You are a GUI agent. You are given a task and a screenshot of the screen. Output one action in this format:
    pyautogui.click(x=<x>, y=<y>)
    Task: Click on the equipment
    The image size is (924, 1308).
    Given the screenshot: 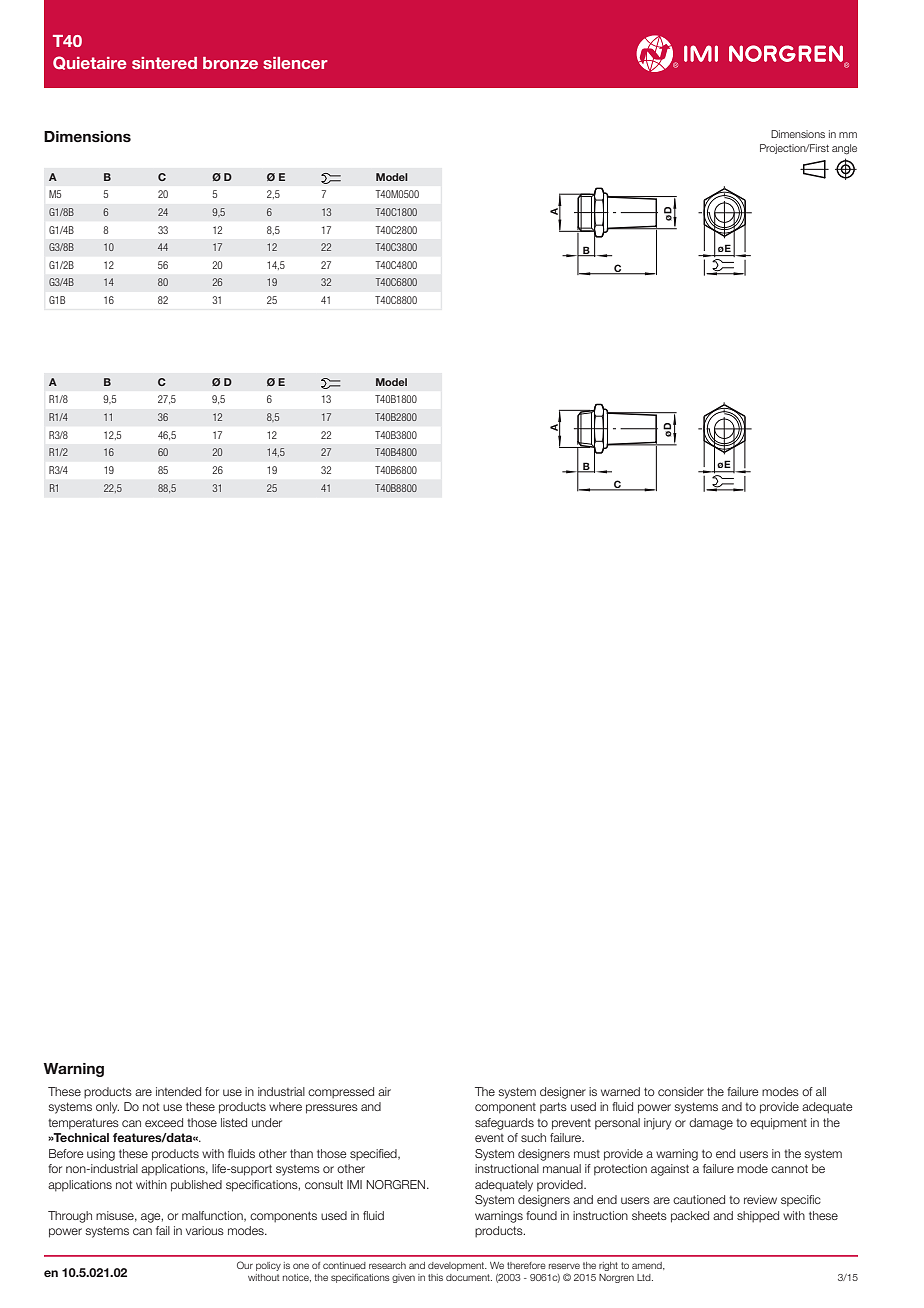 What is the action you would take?
    pyautogui.click(x=778, y=1124)
